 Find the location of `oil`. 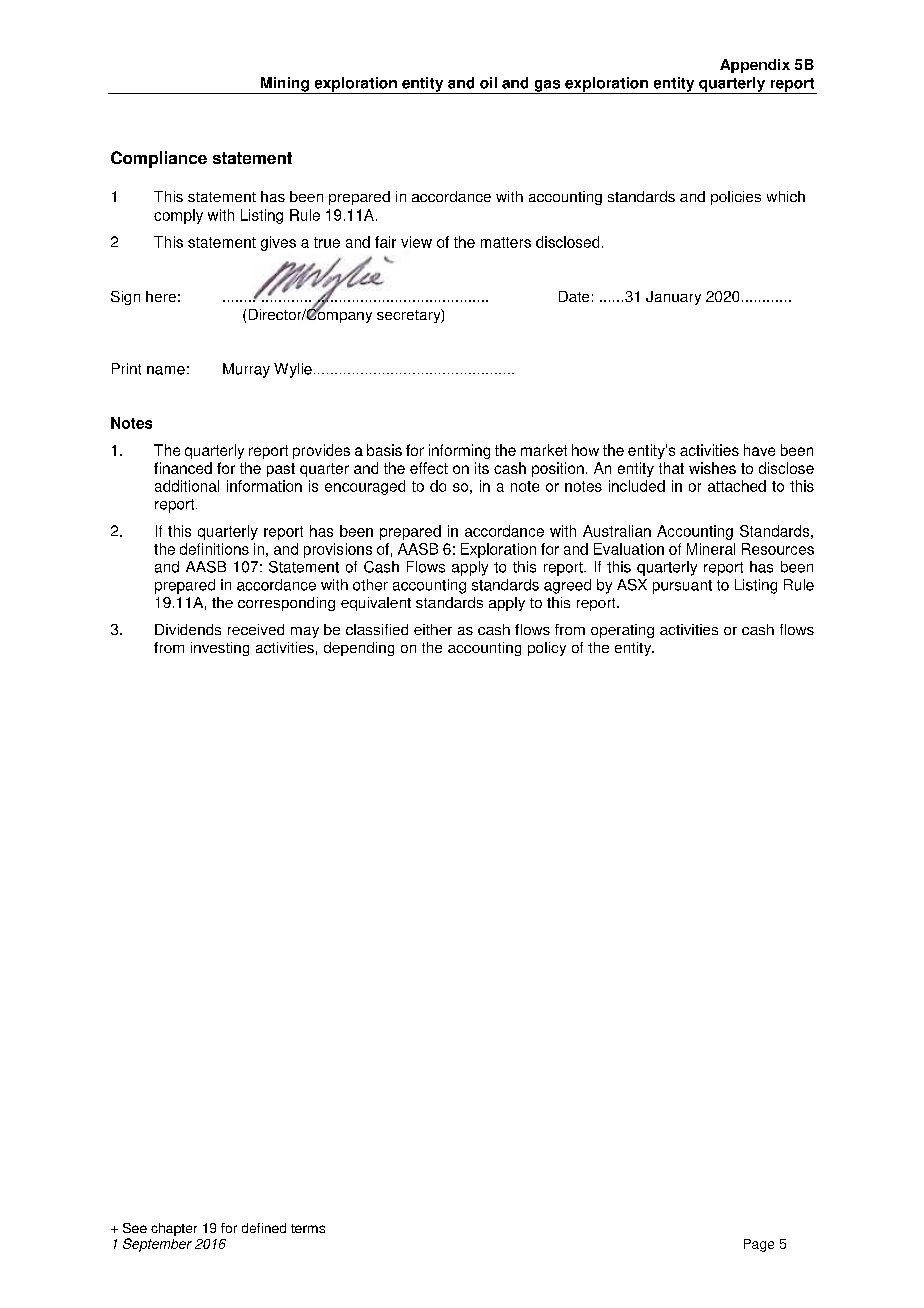

oil is located at coordinates (488, 83).
